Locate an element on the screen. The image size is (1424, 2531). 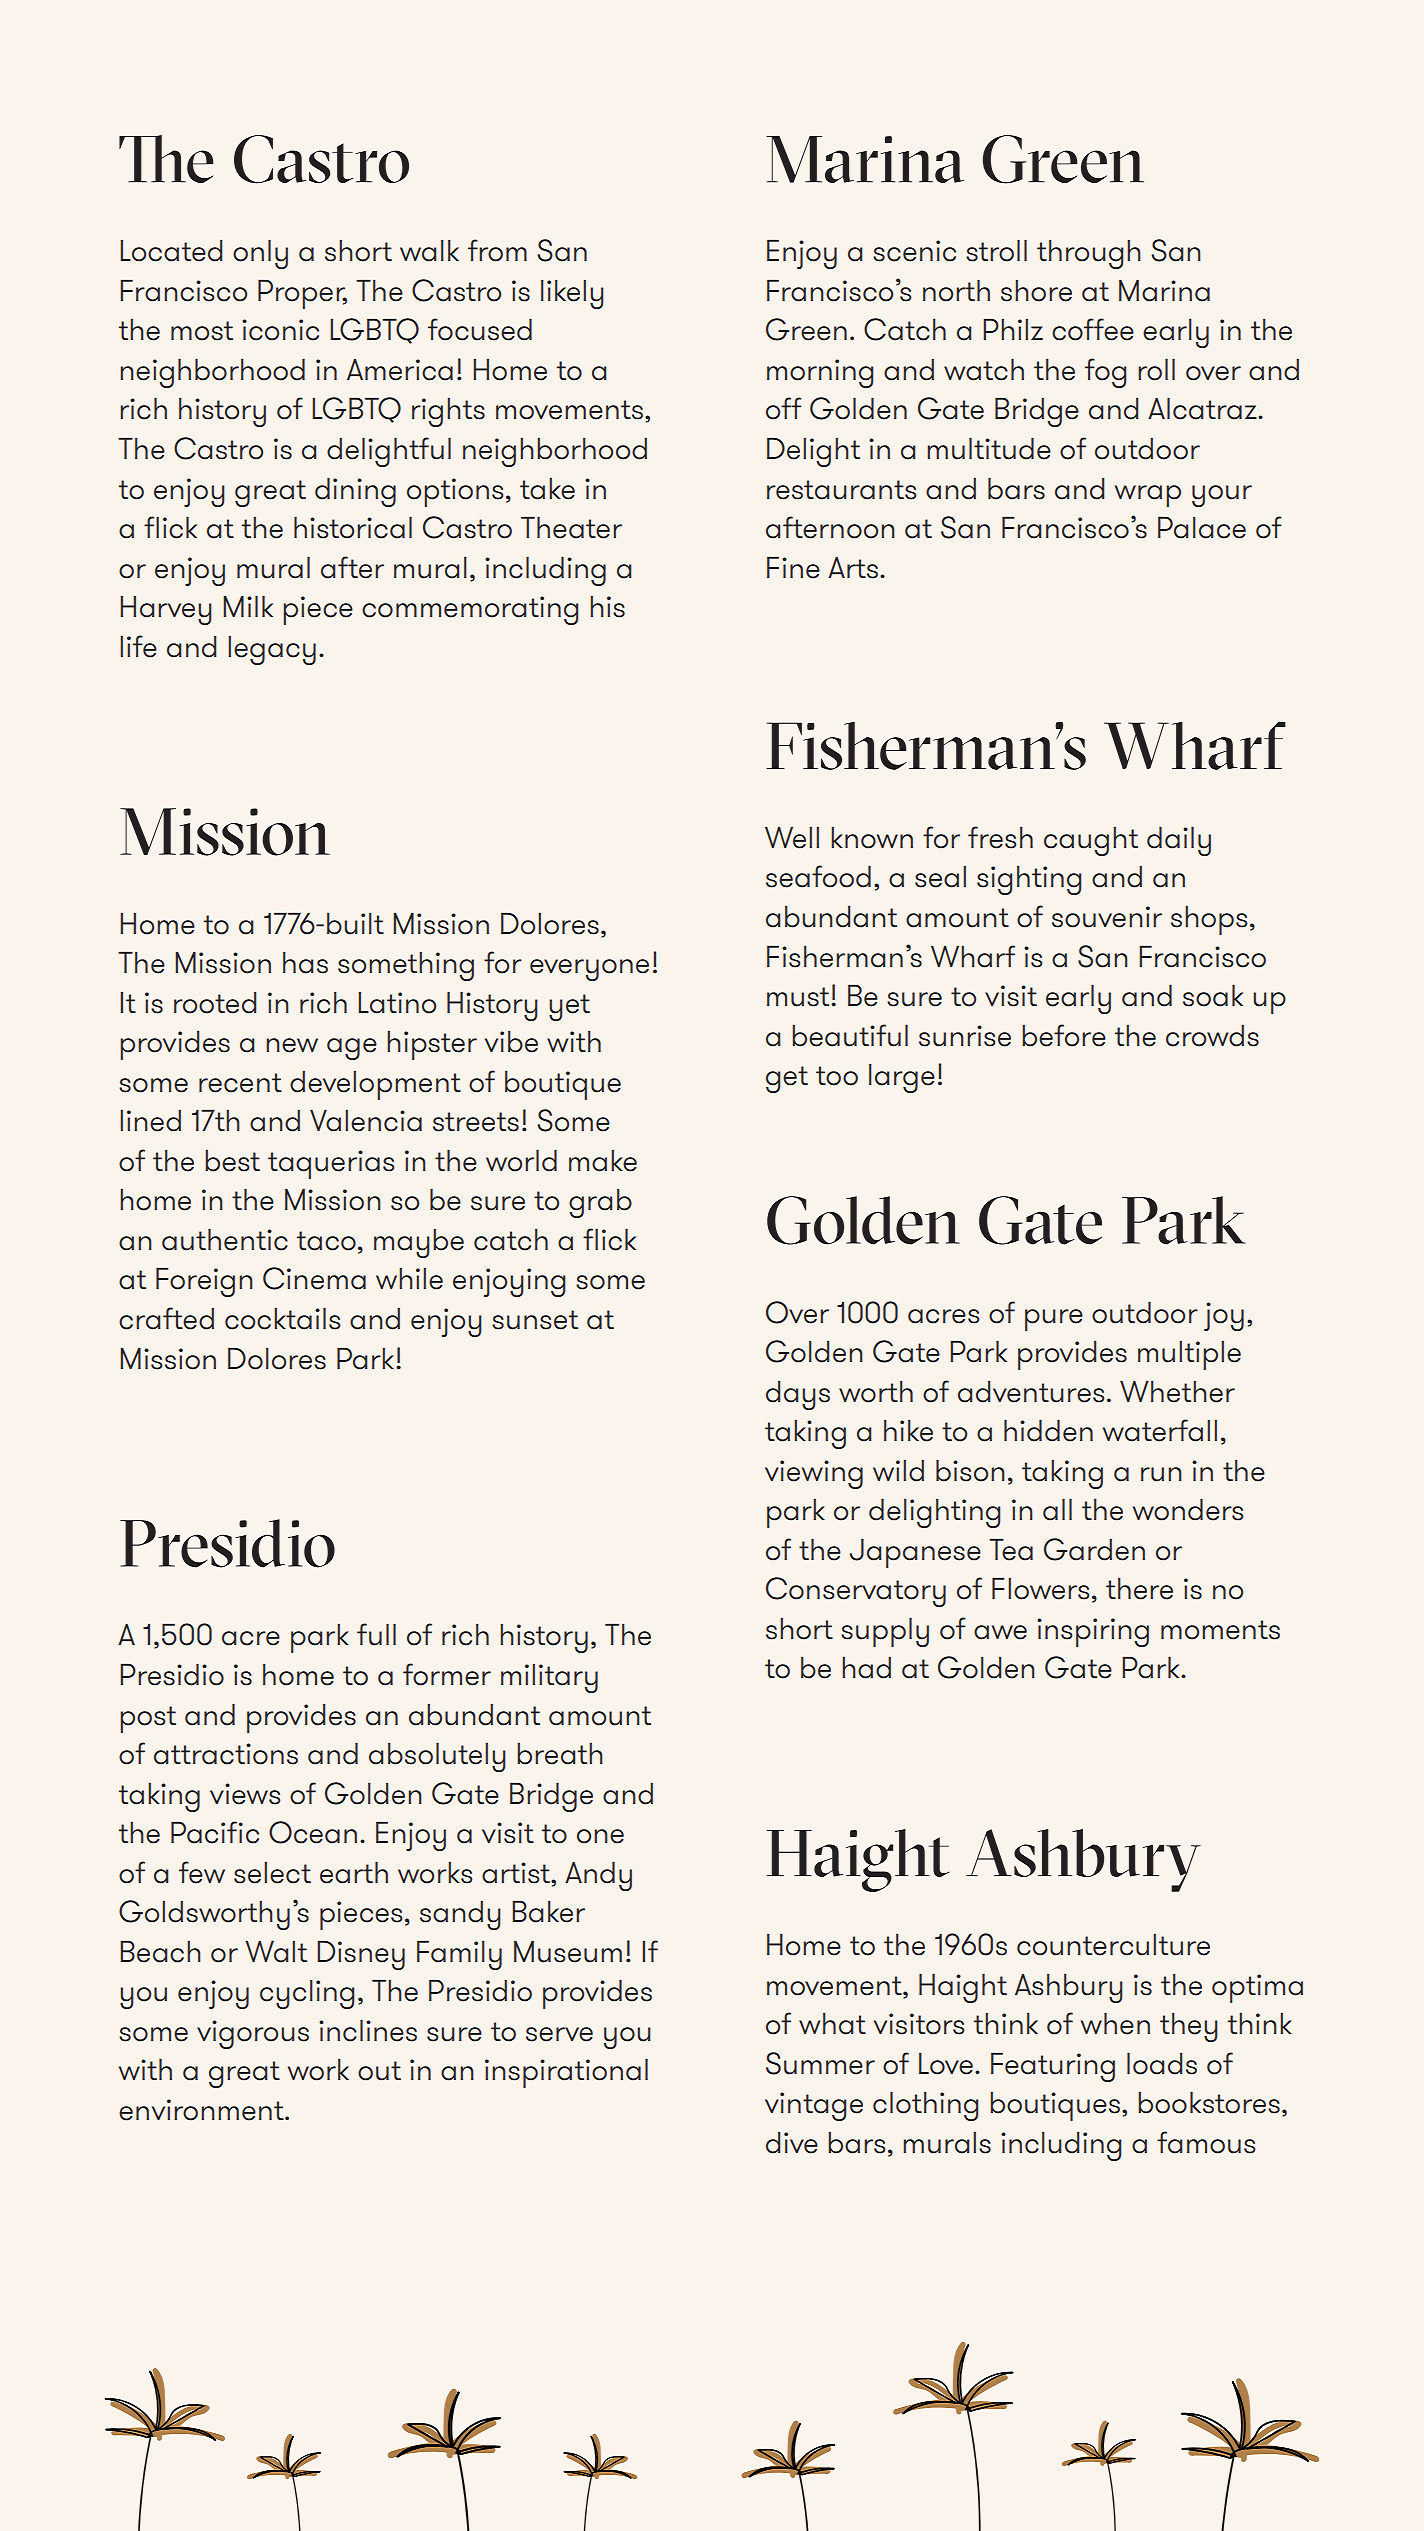
coffee is located at coordinates (1093, 329).
